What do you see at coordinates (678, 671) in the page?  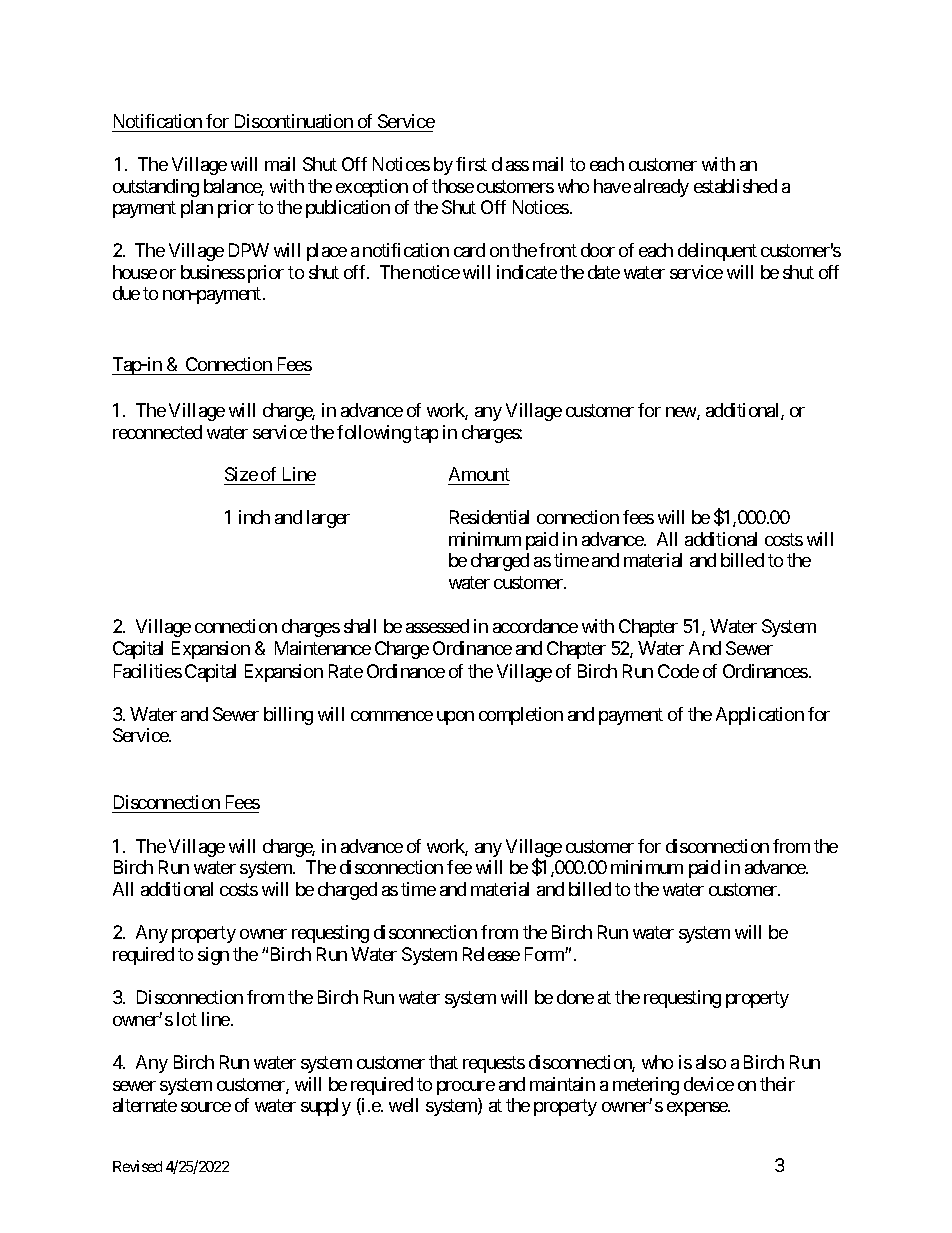 I see `Code` at bounding box center [678, 671].
